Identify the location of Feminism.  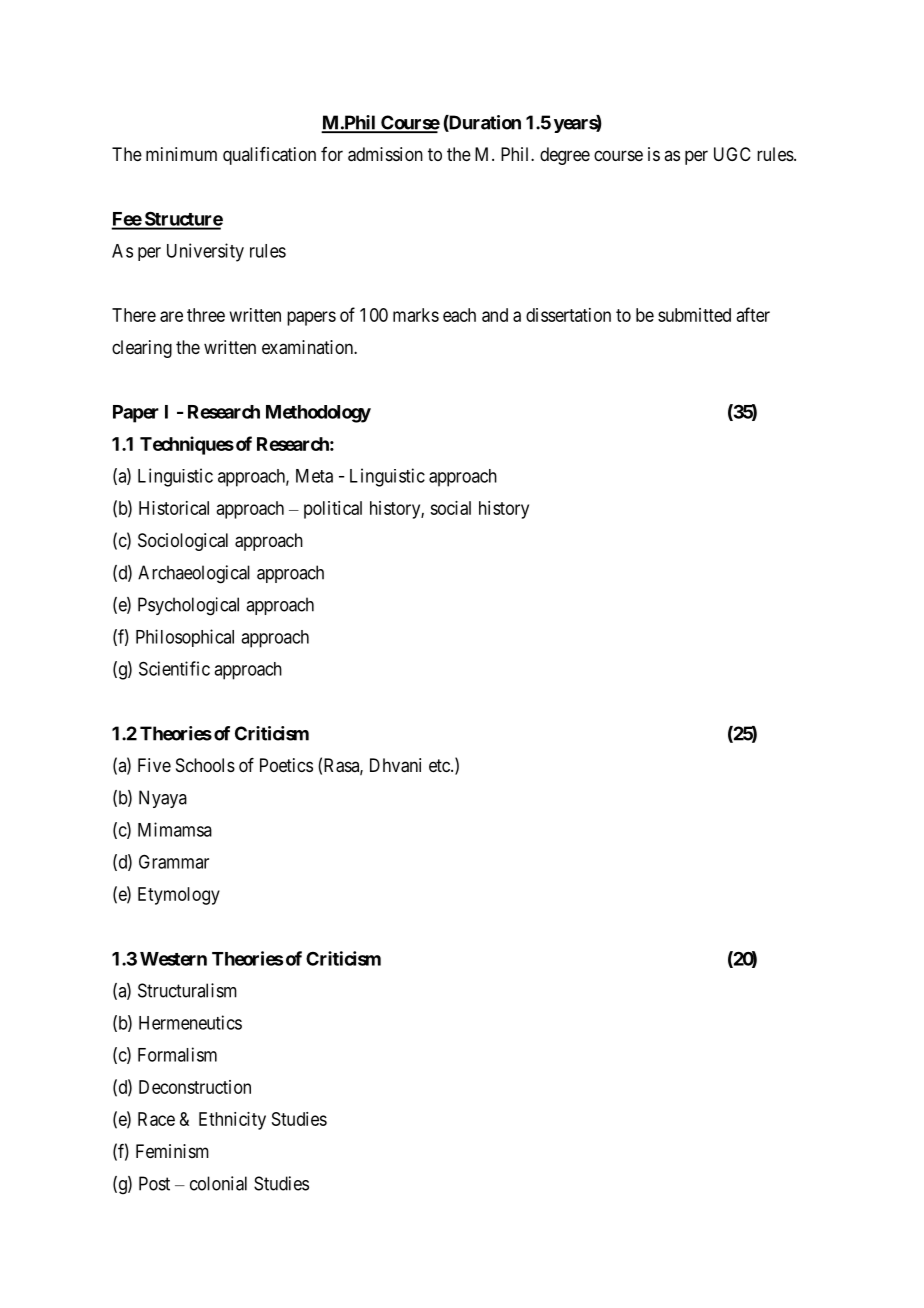
(172, 1151).
